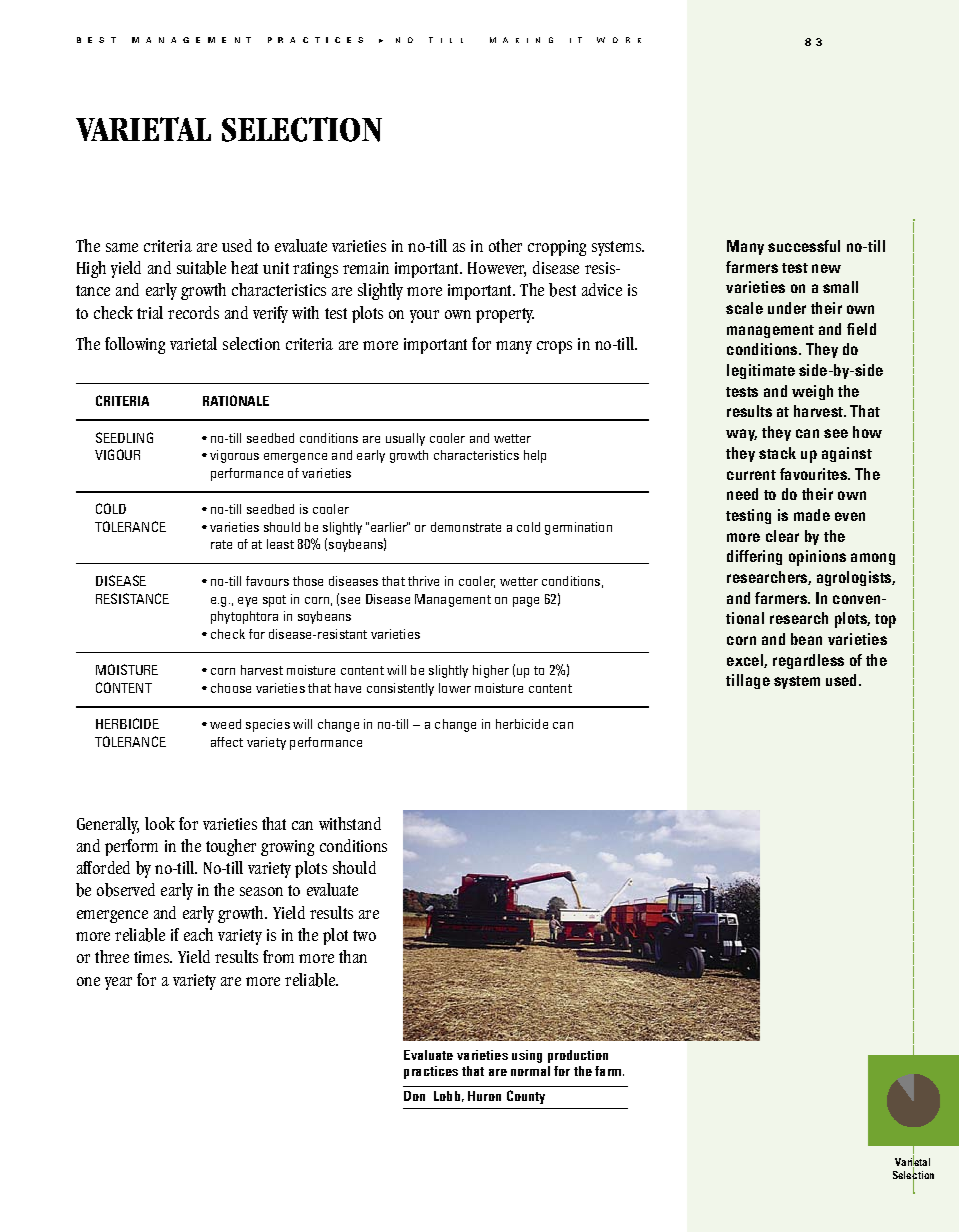 This screenshot has width=959, height=1232. I want to click on Huron, so click(484, 1096).
